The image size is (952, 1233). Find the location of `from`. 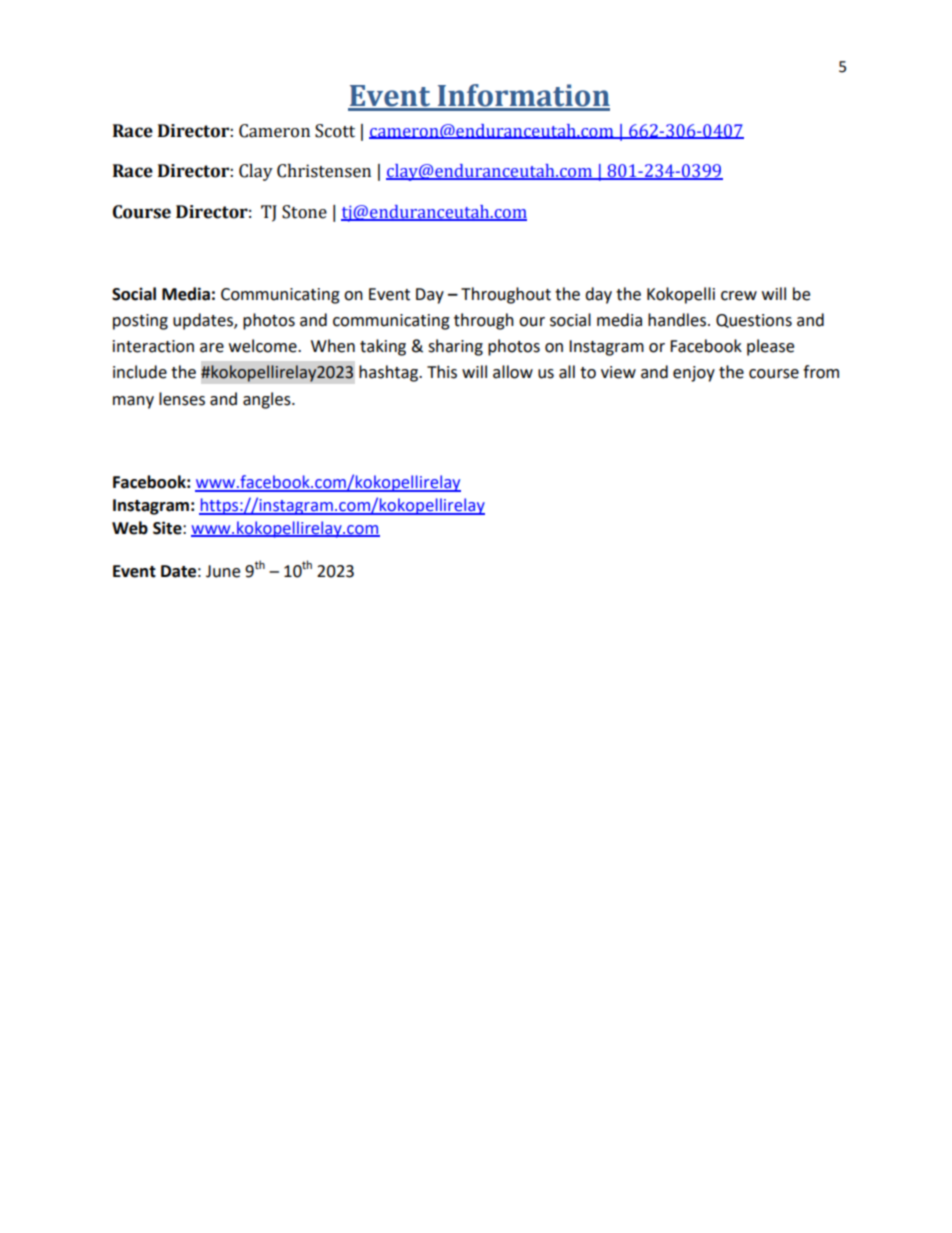

from is located at coordinates (821, 372).
